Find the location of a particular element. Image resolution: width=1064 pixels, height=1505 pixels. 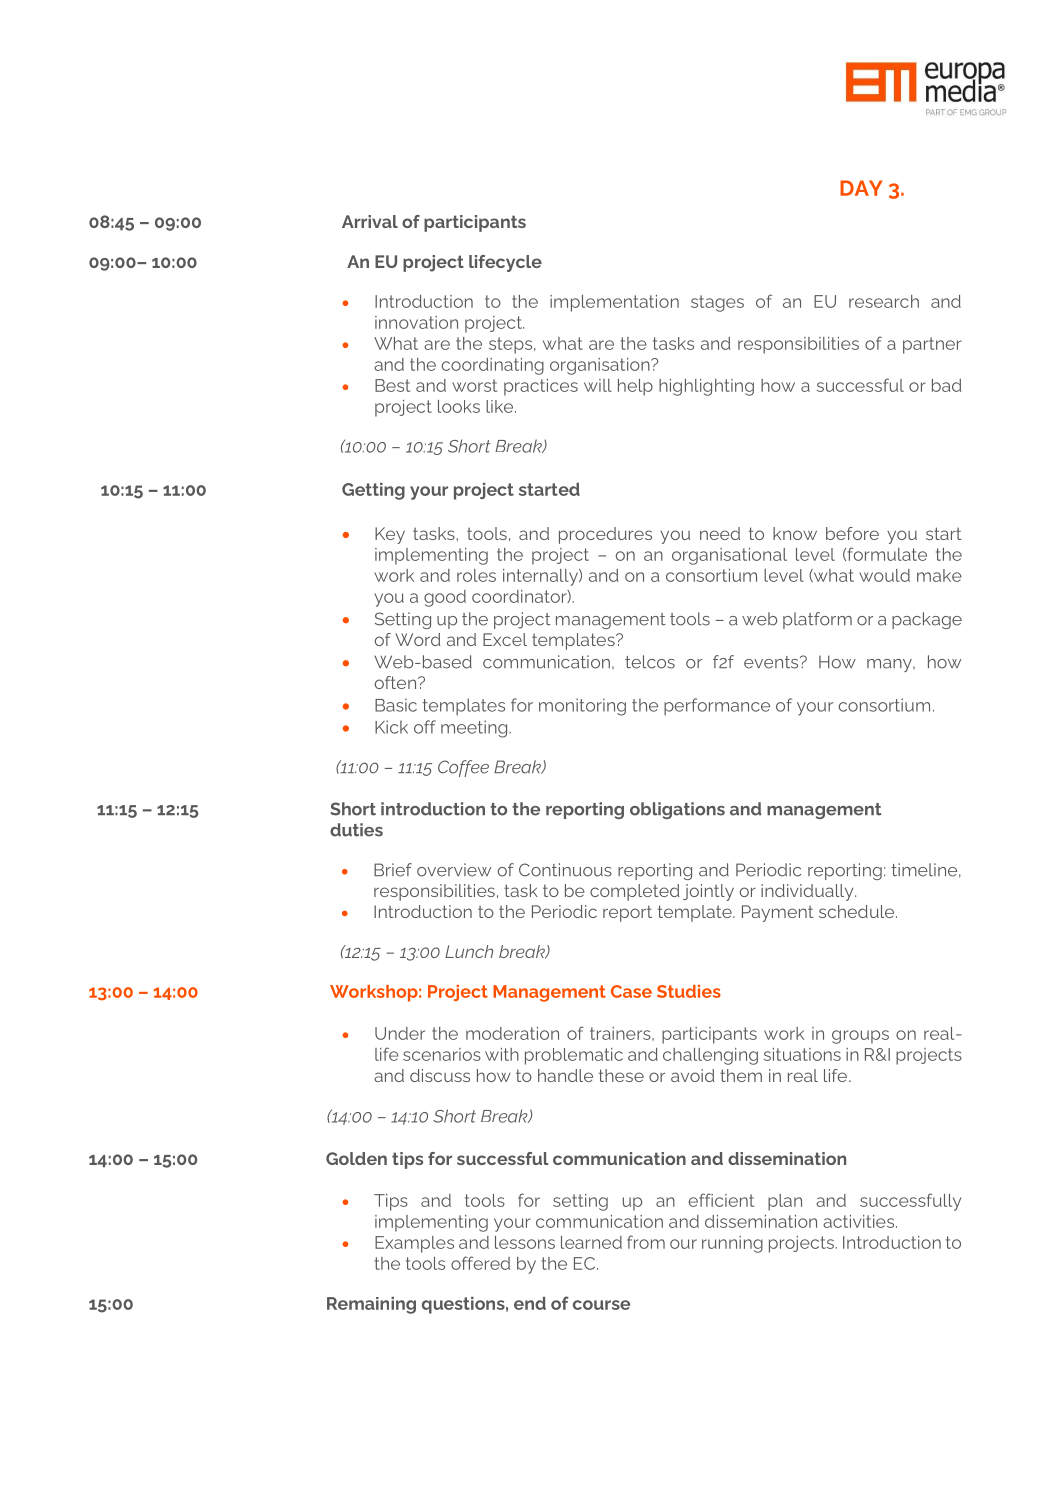

DAY is located at coordinates (861, 188).
